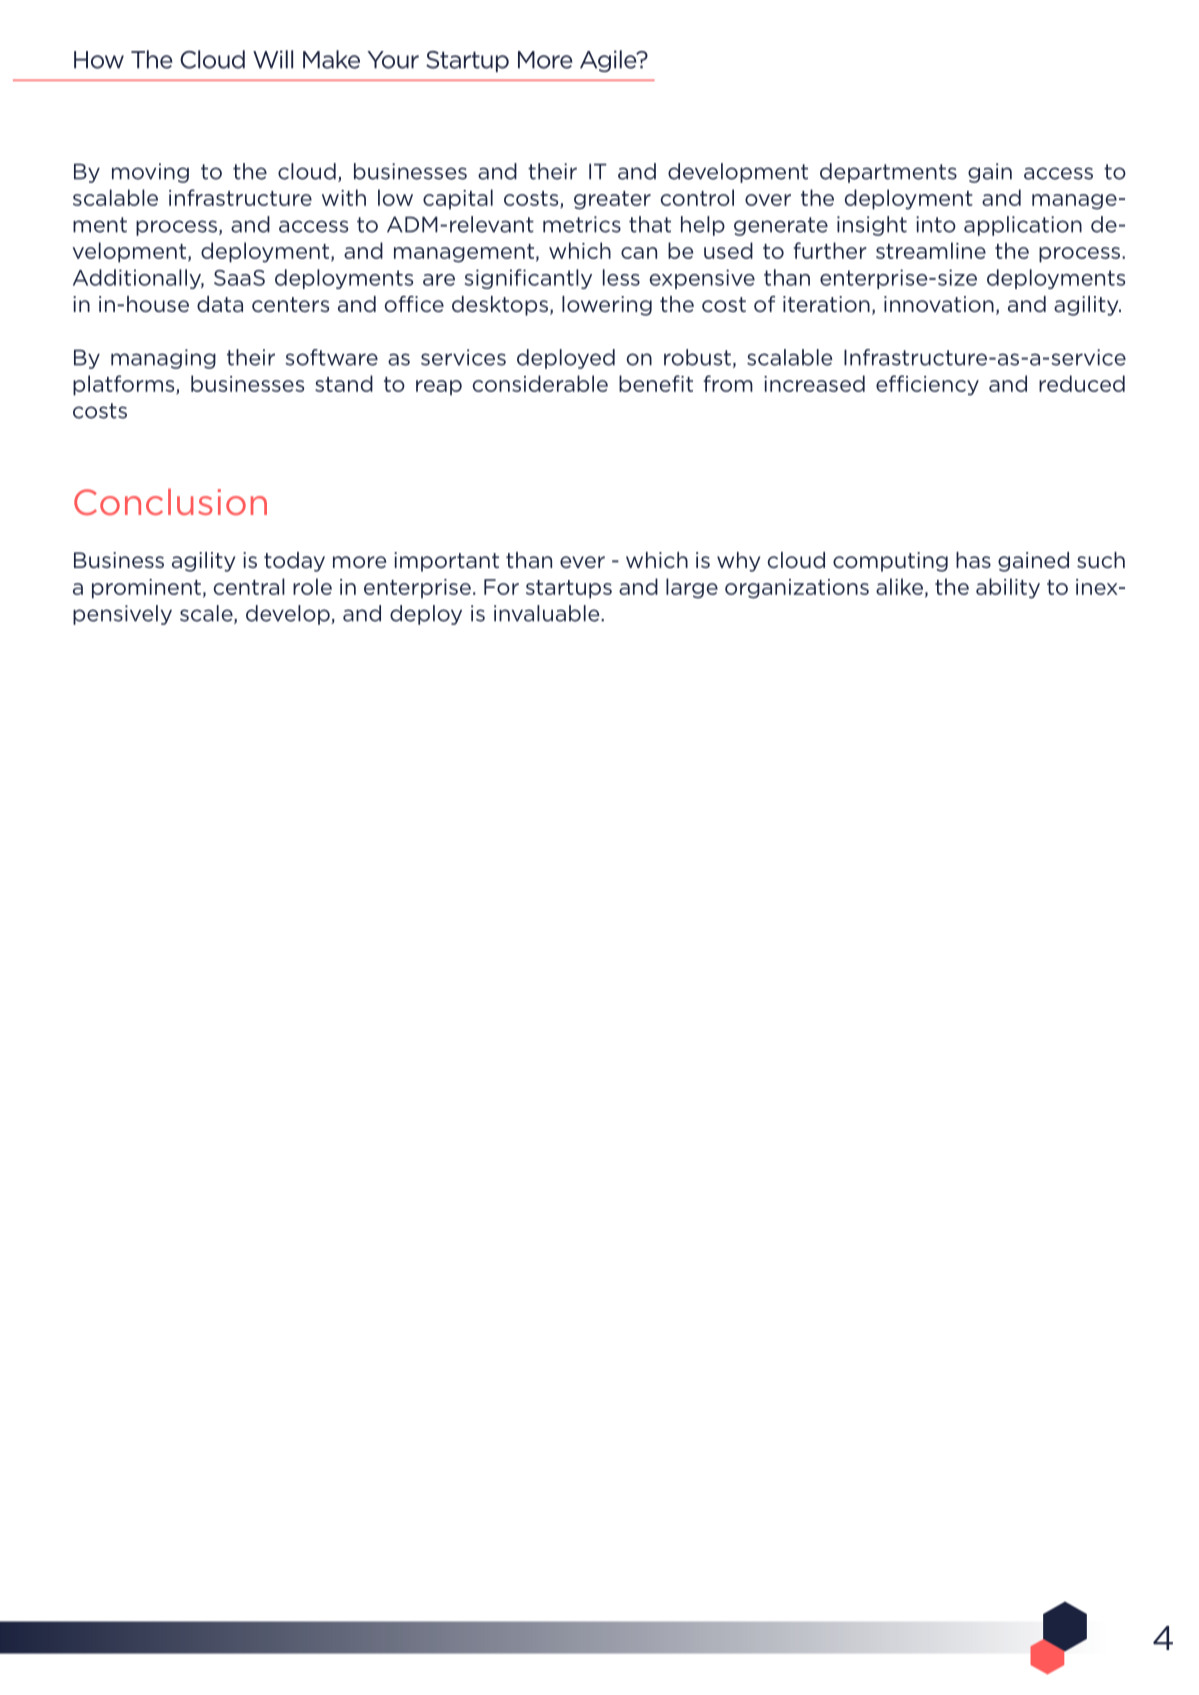  What do you see at coordinates (609, 61) in the page?
I see `Agile` at bounding box center [609, 61].
